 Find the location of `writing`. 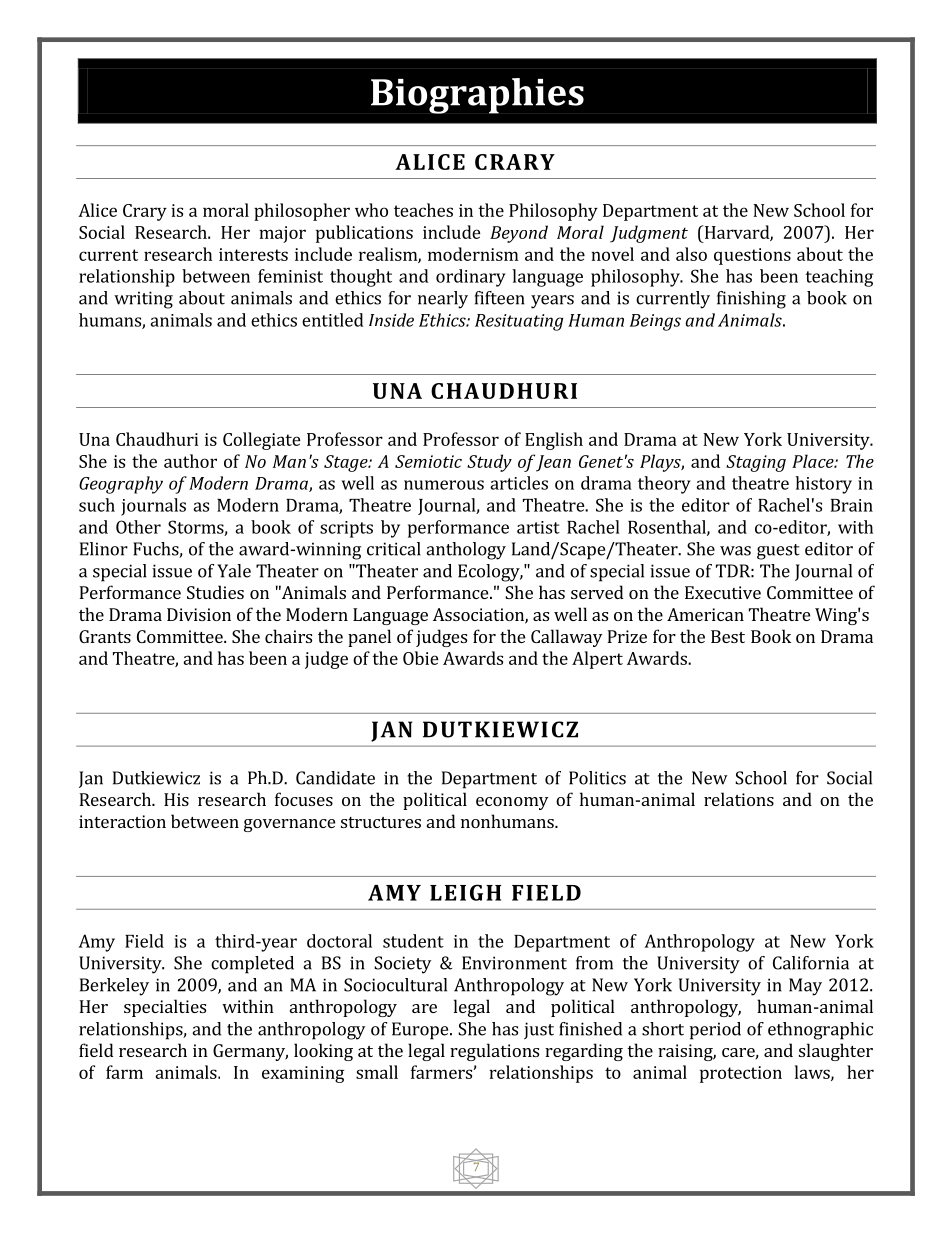

writing is located at coordinates (143, 300).
